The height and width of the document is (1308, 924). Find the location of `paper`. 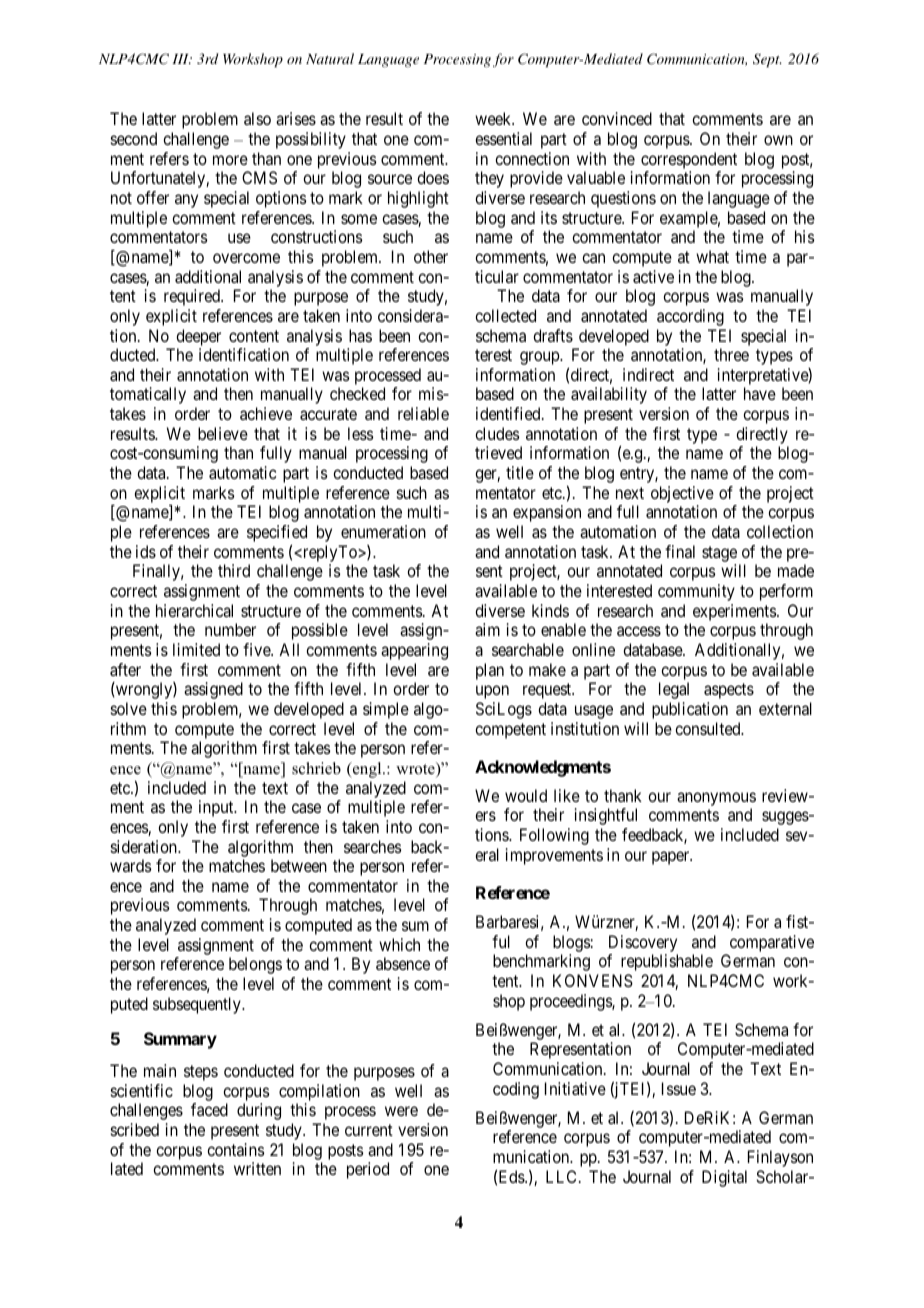

paper is located at coordinates (672, 858).
